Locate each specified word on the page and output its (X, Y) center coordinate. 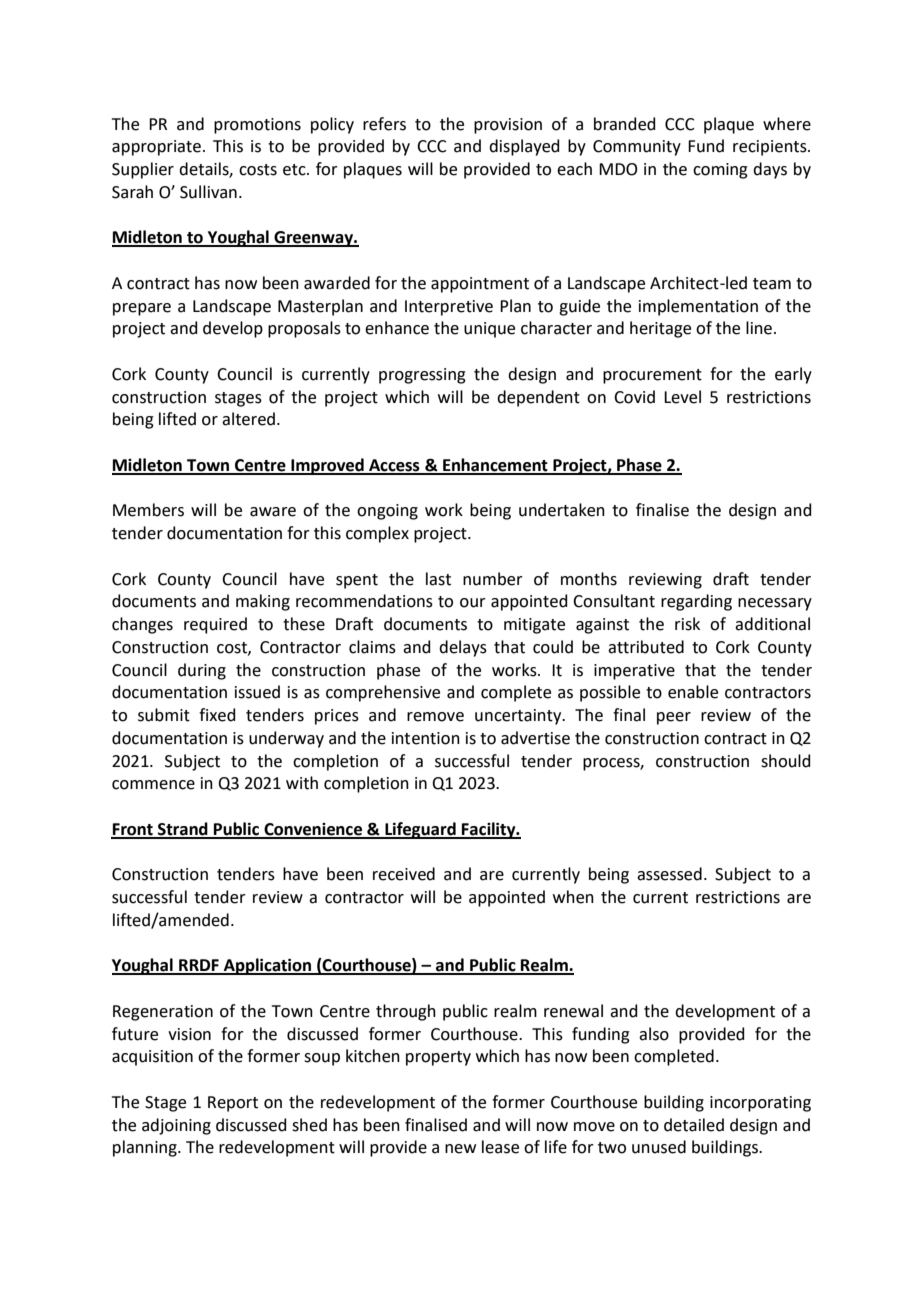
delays (463, 648)
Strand (183, 830)
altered (248, 419)
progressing (422, 376)
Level (682, 397)
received (404, 874)
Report (233, 1104)
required (215, 625)
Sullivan (208, 192)
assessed (669, 874)
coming (720, 171)
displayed (524, 147)
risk (687, 624)
